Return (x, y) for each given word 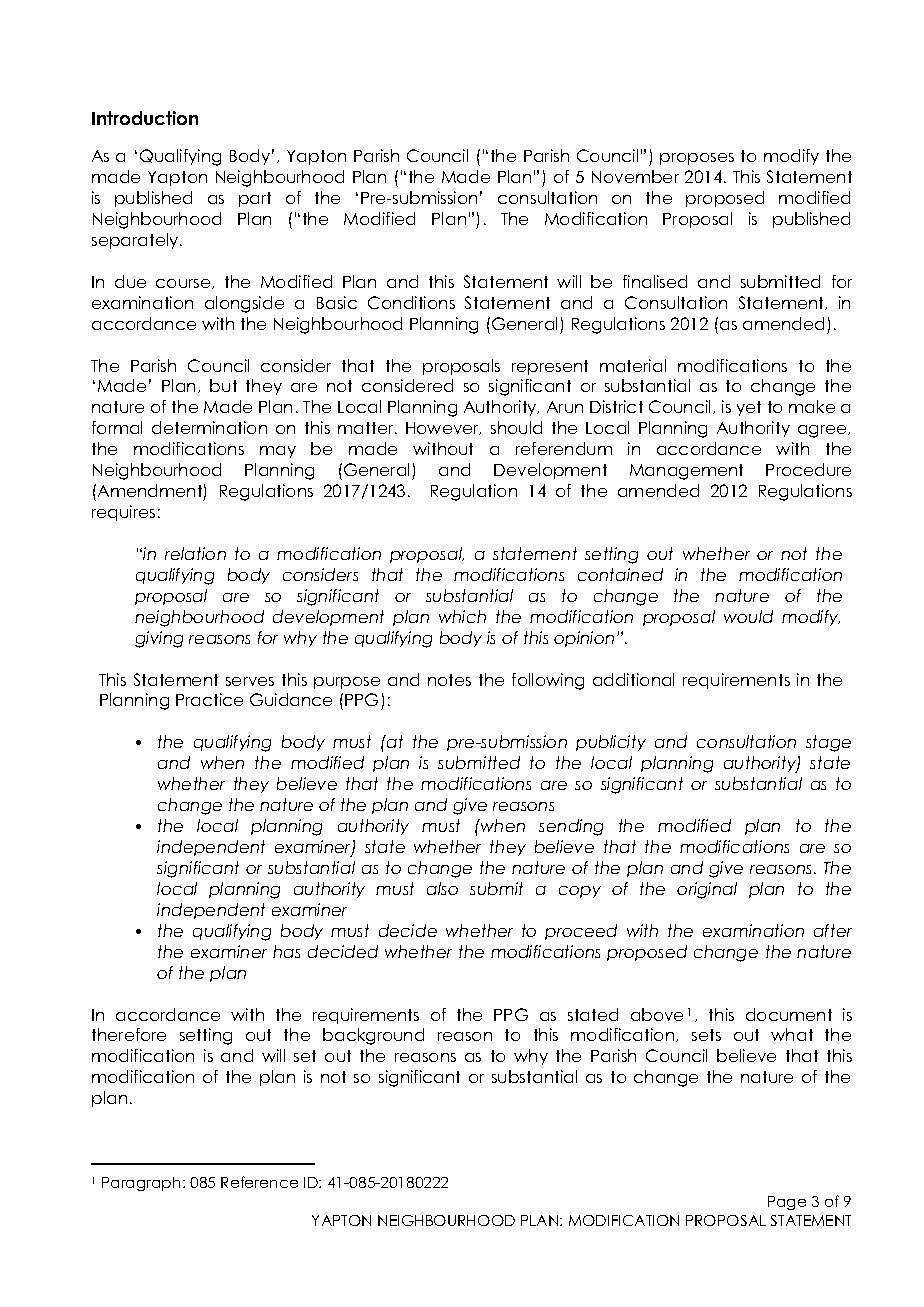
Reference (259, 1182)
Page (787, 1203)
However (443, 428)
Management (686, 472)
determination (209, 427)
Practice (209, 699)
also (442, 888)
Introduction (145, 118)
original (707, 890)
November (635, 176)
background (373, 1036)
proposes (697, 159)
